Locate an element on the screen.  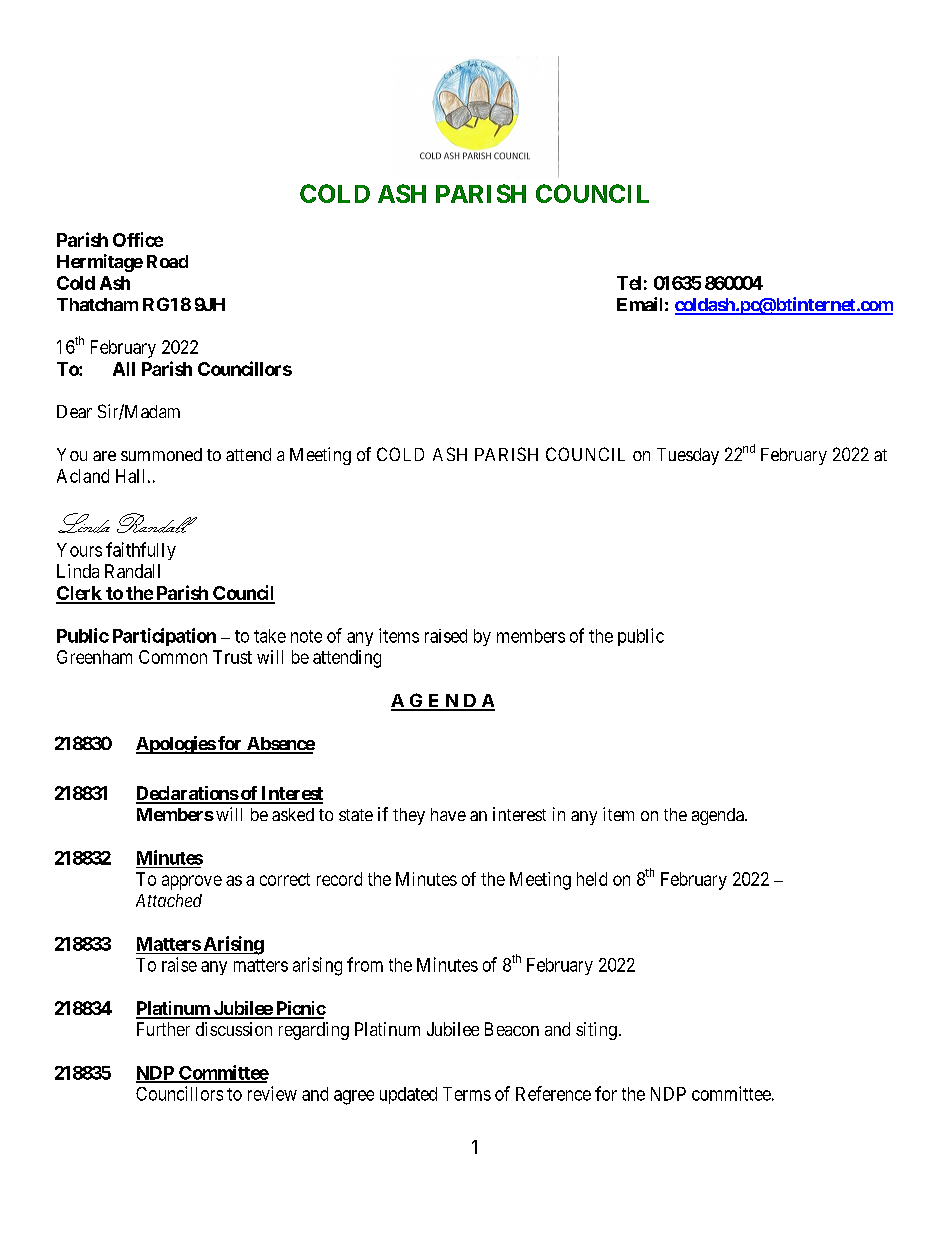
agenda is located at coordinates (719, 816).
